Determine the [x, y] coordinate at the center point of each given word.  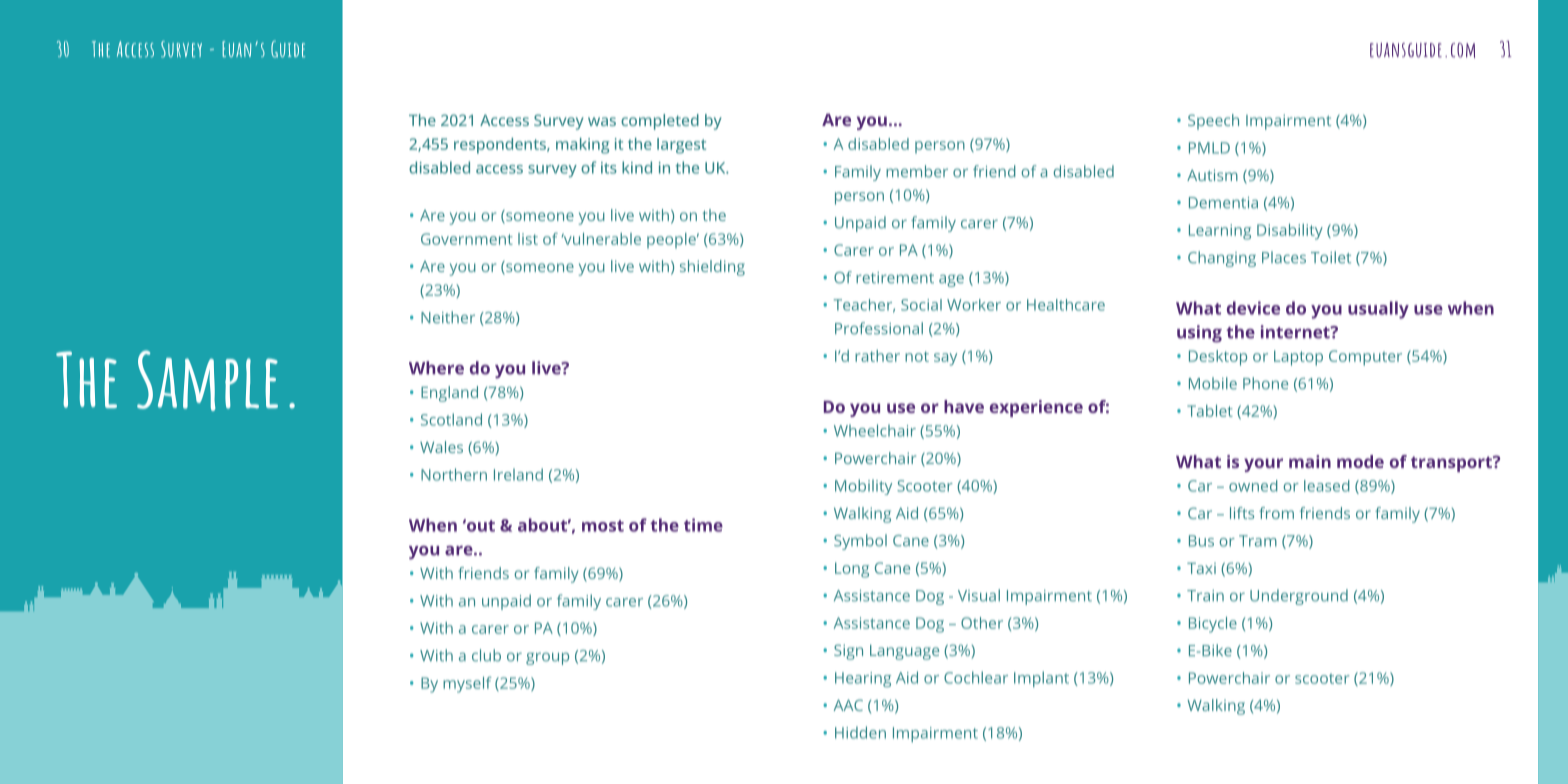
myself [467, 685]
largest [681, 146]
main [1310, 461]
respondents [501, 146]
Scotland [451, 419]
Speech [1213, 122]
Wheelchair [875, 430]
